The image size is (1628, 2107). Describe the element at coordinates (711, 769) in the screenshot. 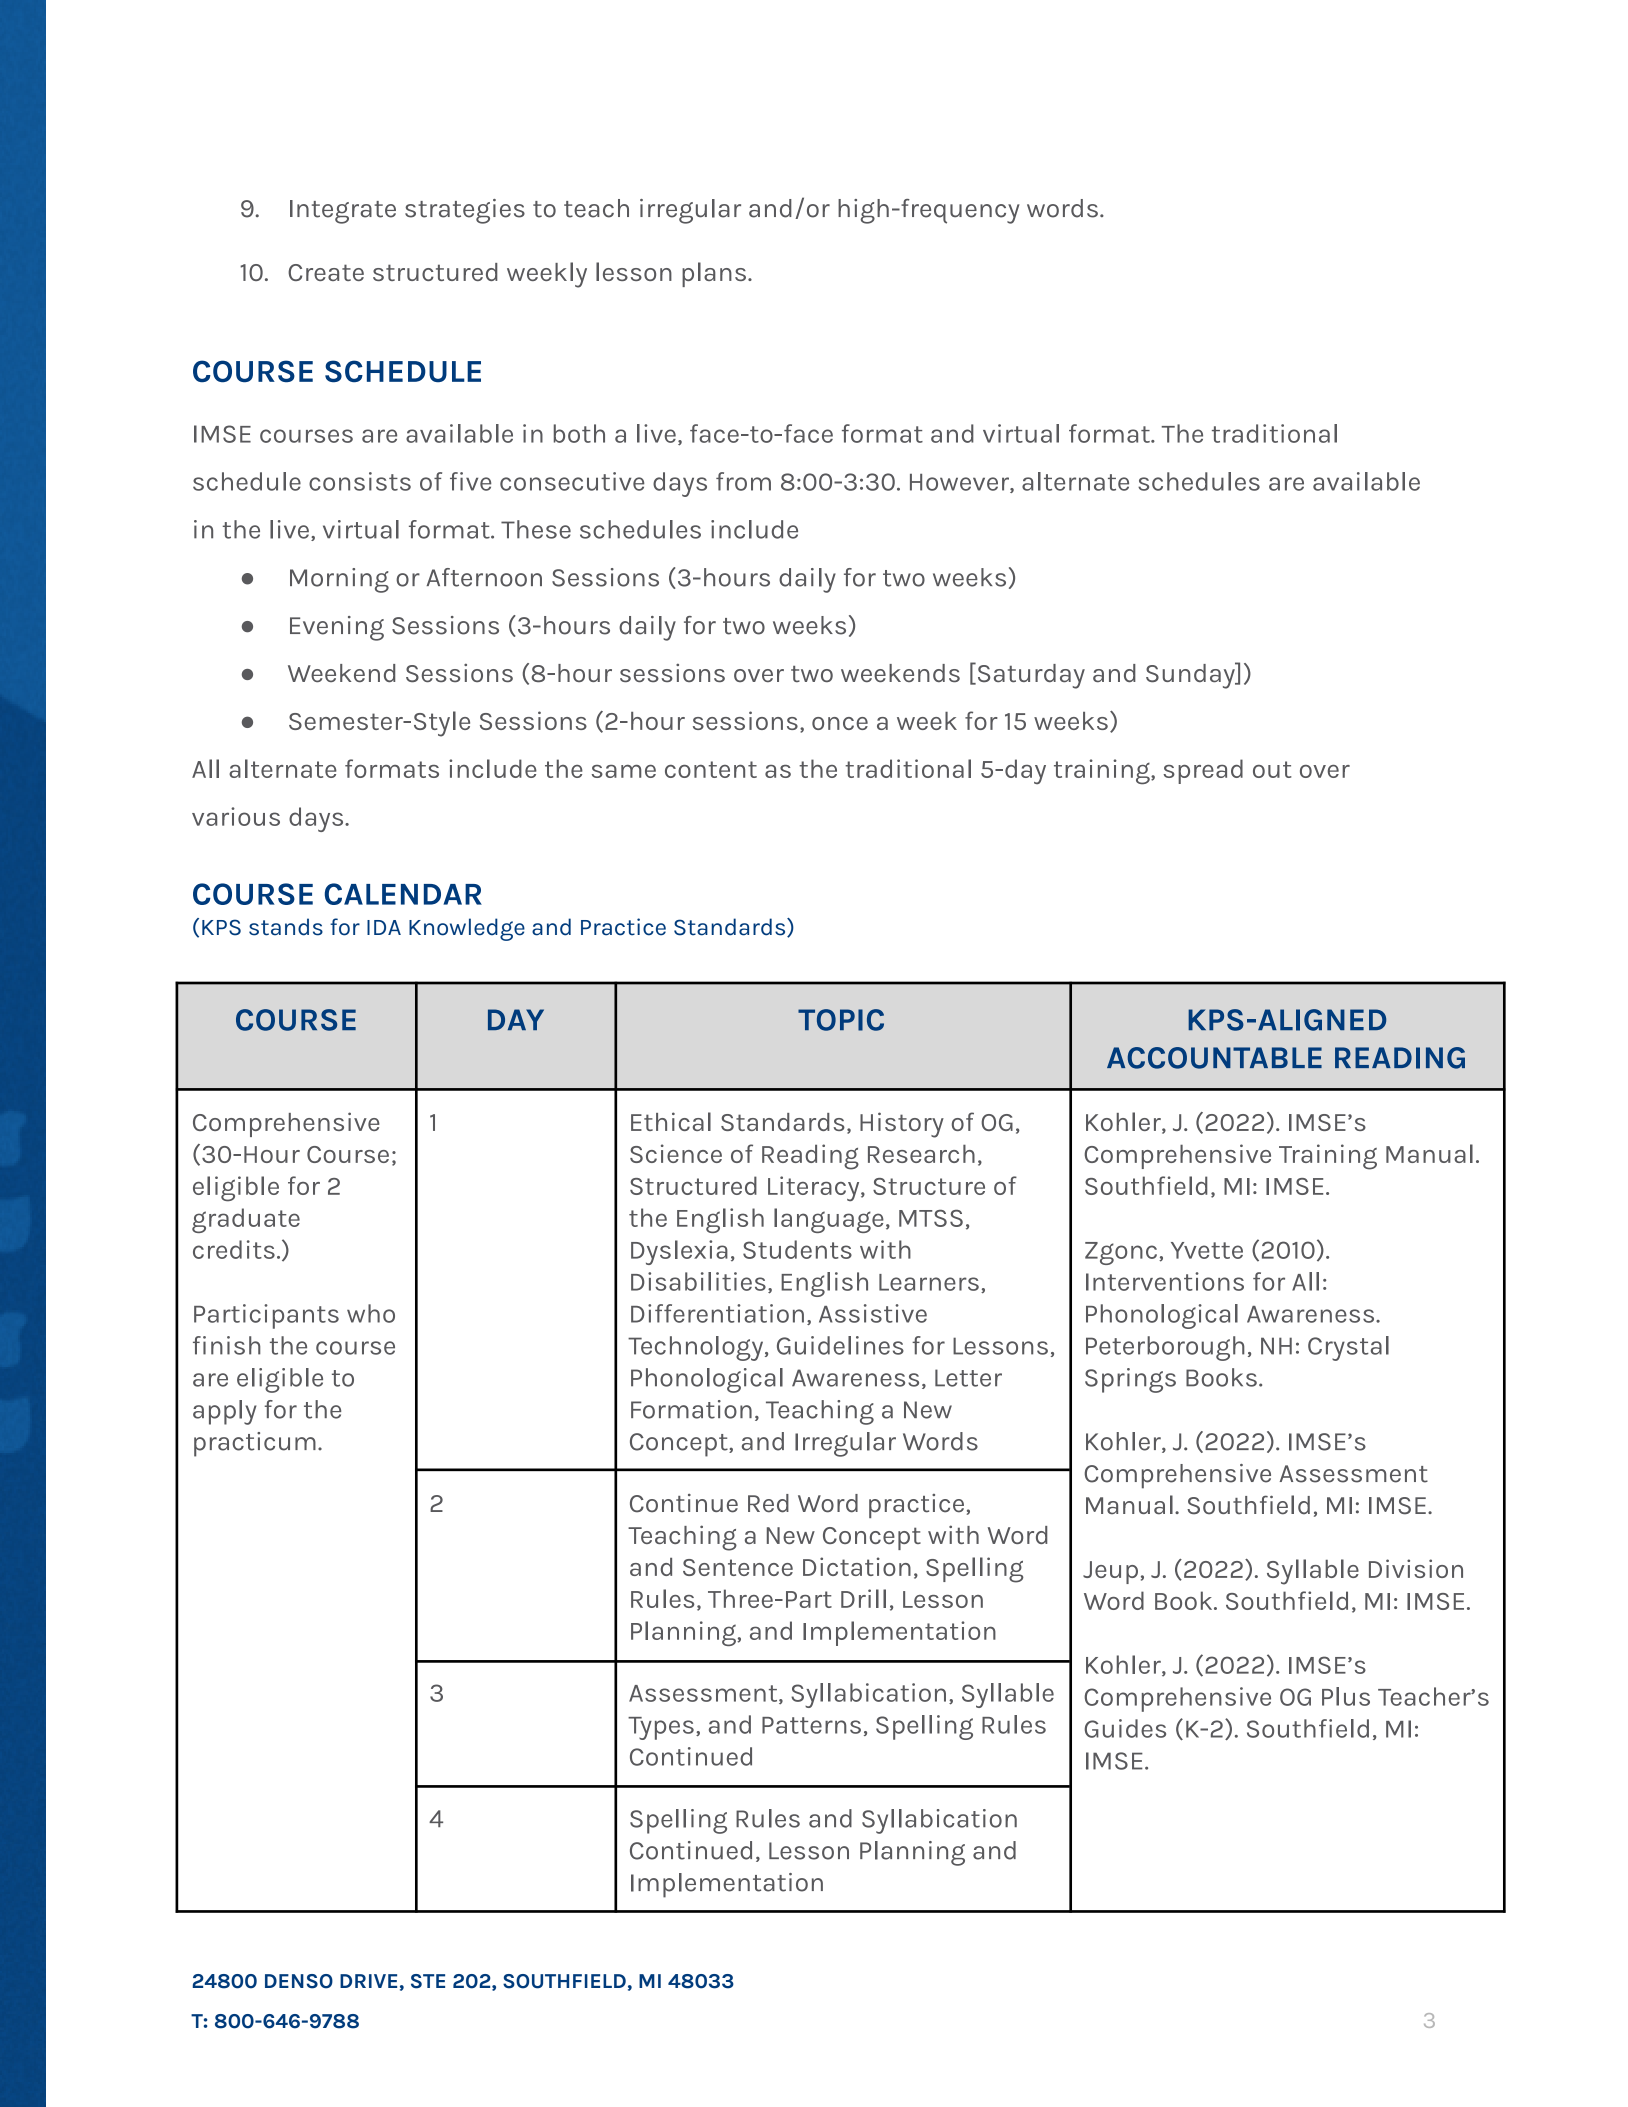

I see `content` at that location.
